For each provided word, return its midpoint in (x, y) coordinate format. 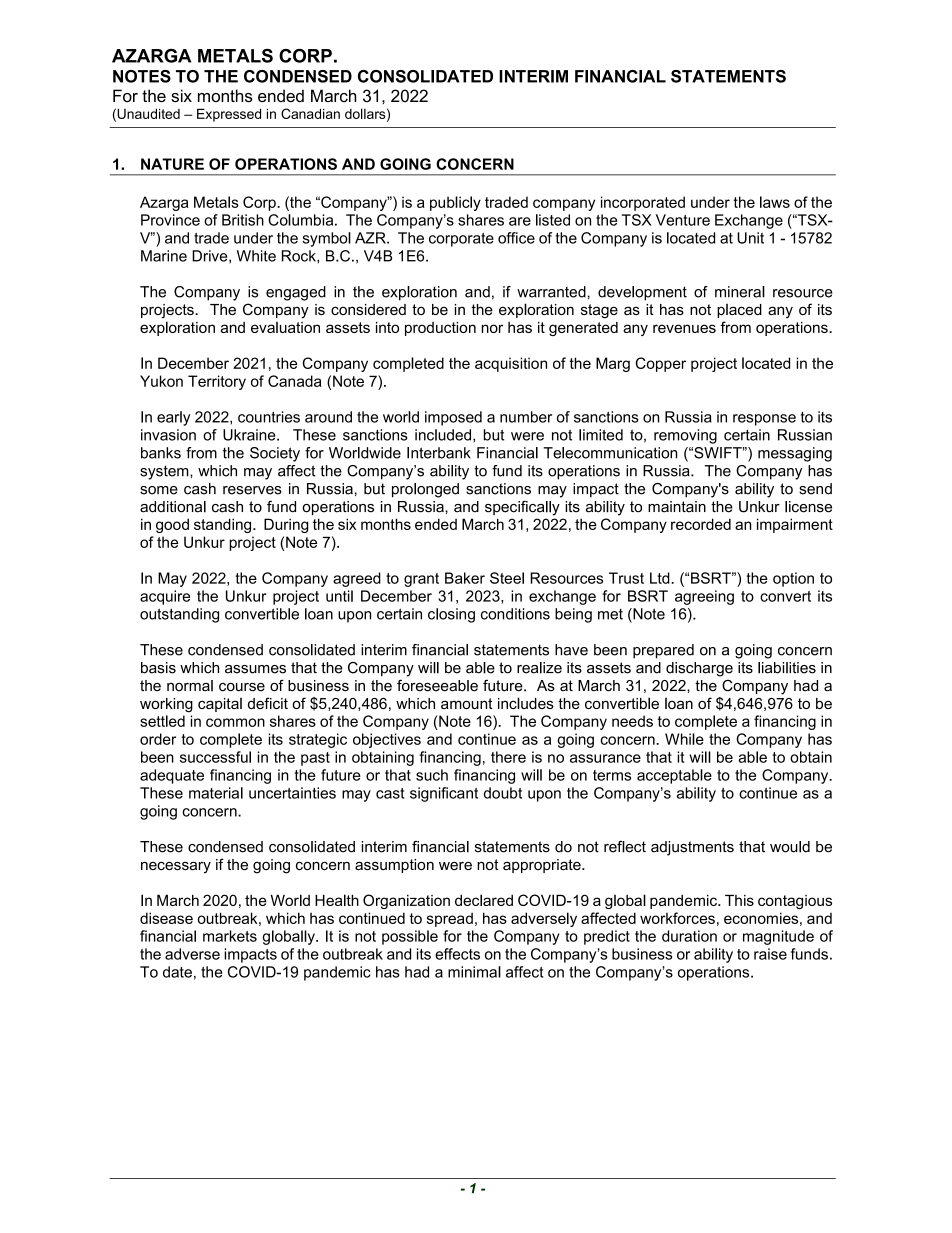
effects (457, 954)
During (286, 525)
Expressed (229, 115)
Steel (507, 578)
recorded (701, 524)
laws (775, 202)
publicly (455, 203)
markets (230, 936)
